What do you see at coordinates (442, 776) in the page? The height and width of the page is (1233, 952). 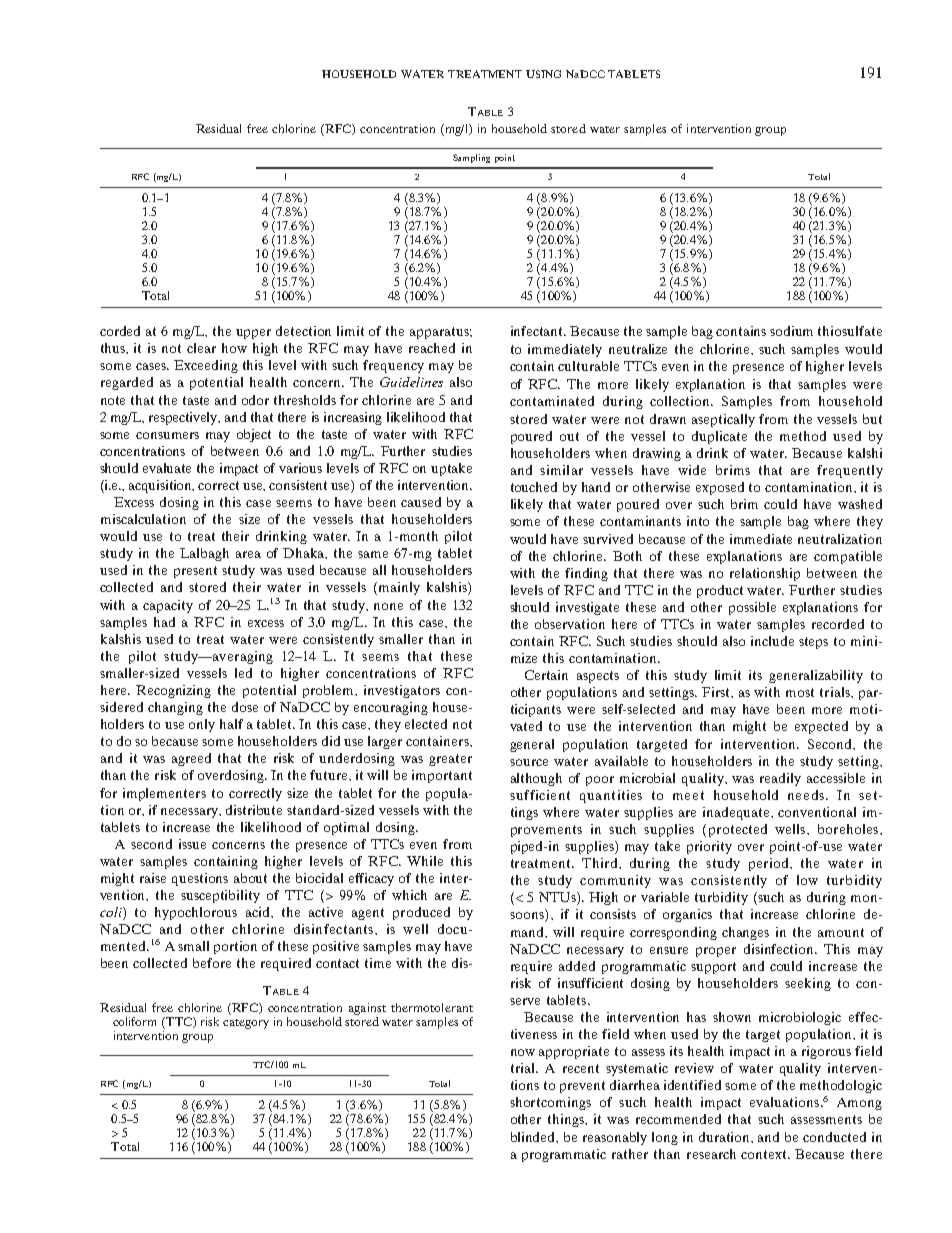 I see `important` at bounding box center [442, 776].
